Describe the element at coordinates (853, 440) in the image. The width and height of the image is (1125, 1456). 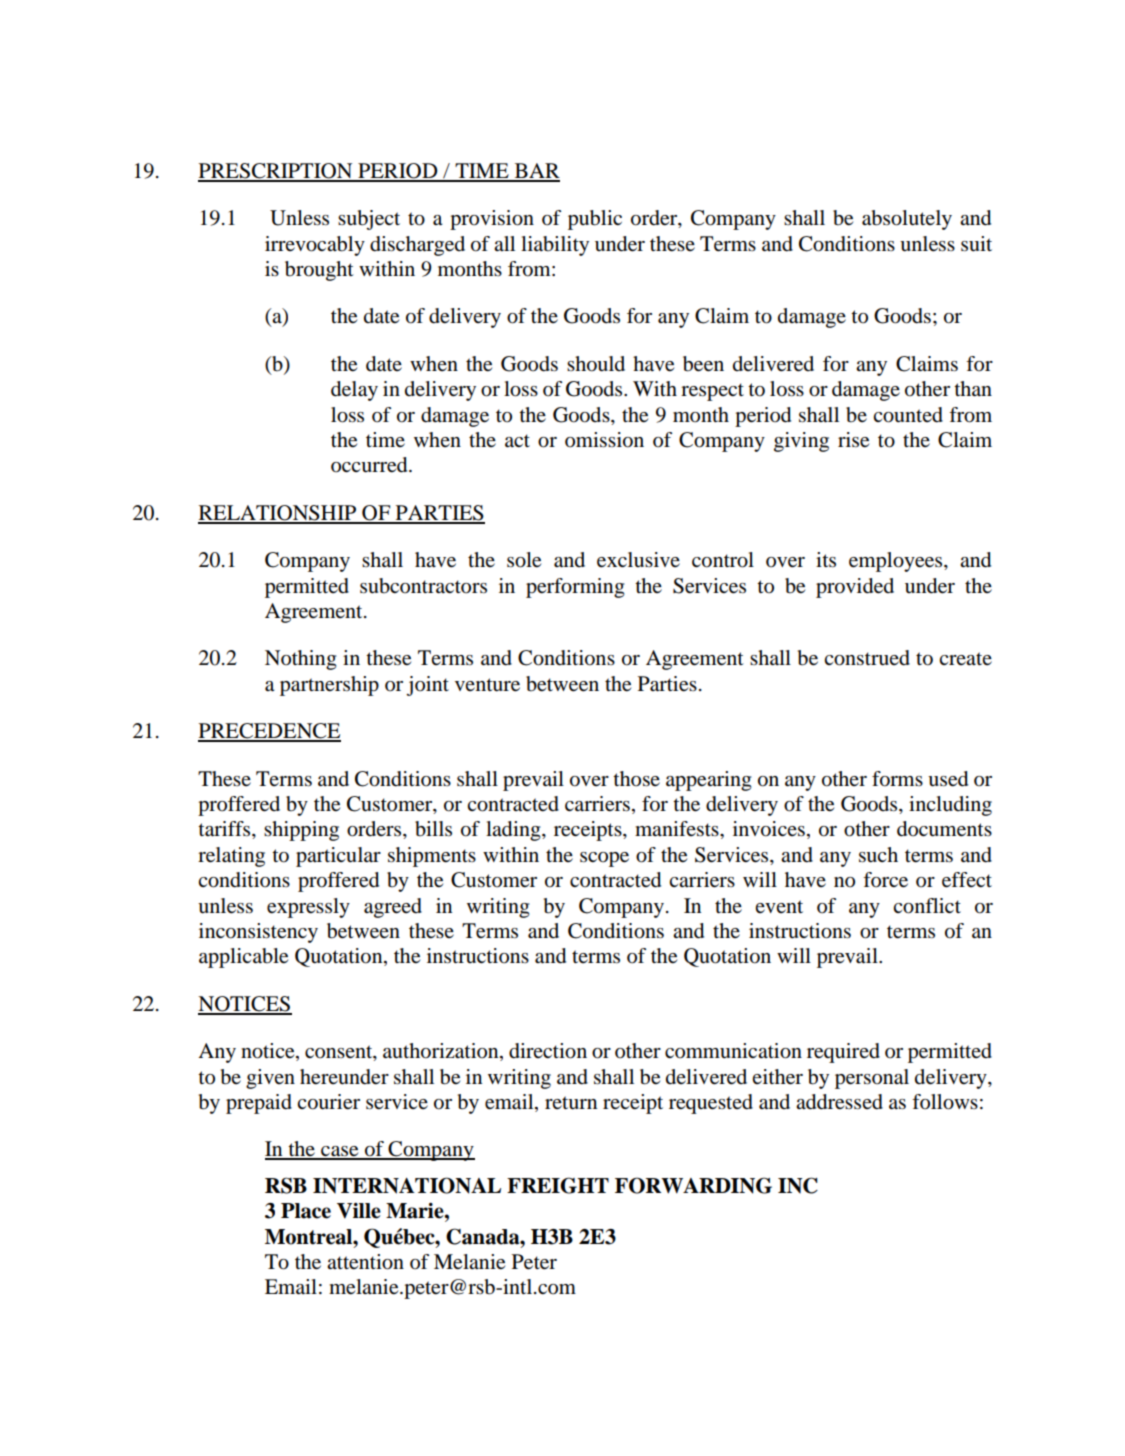
I see `rise` at that location.
